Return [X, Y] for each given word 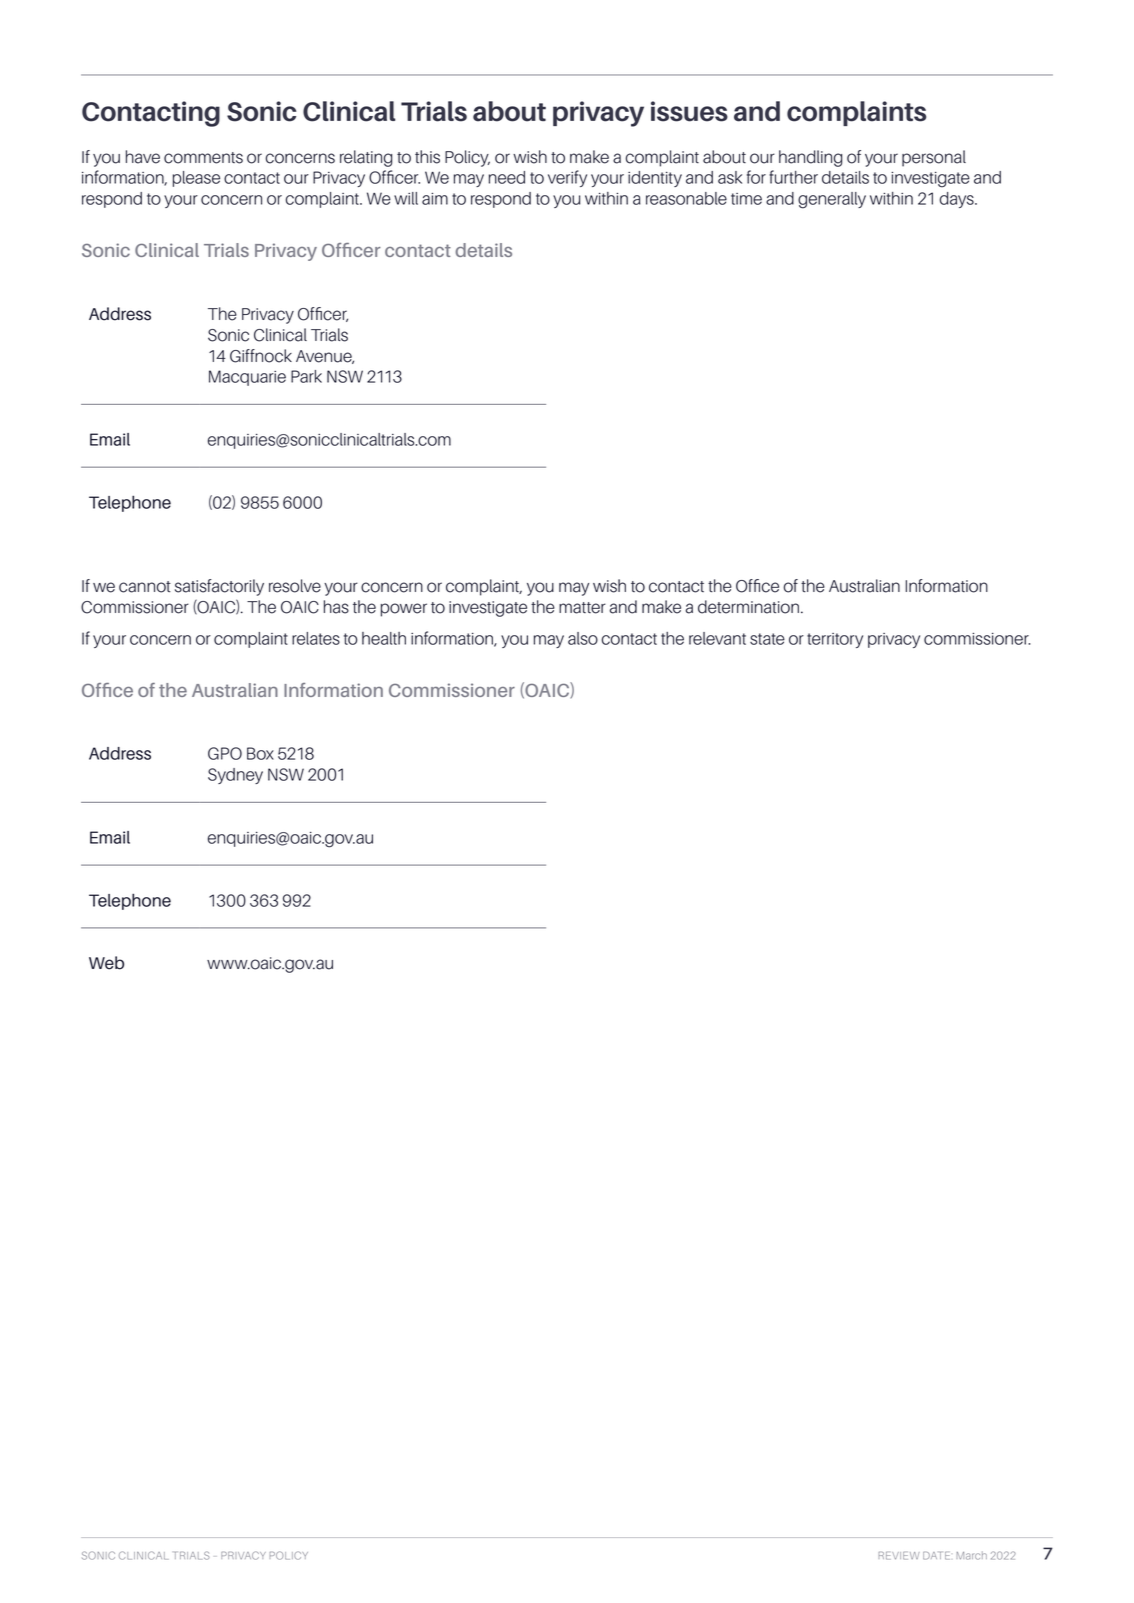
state [767, 639]
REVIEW [899, 1556]
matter [582, 608]
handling [810, 158]
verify [567, 178]
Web [106, 963]
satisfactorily [219, 587]
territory [835, 640]
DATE [936, 1556]
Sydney [235, 776]
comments [203, 158]
